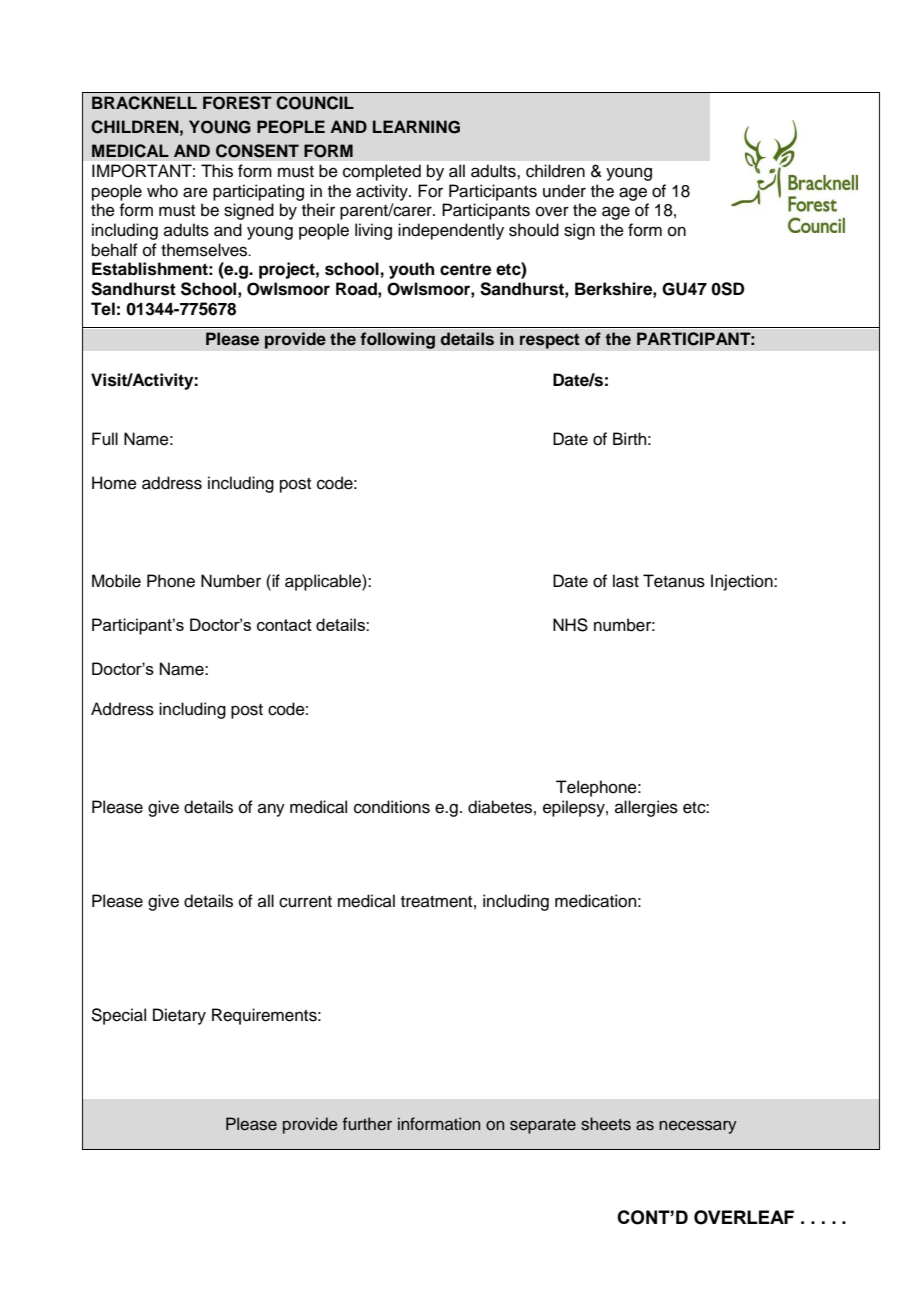 This page has width=924, height=1308. What do you see at coordinates (116, 581) in the page?
I see `Mobile` at bounding box center [116, 581].
